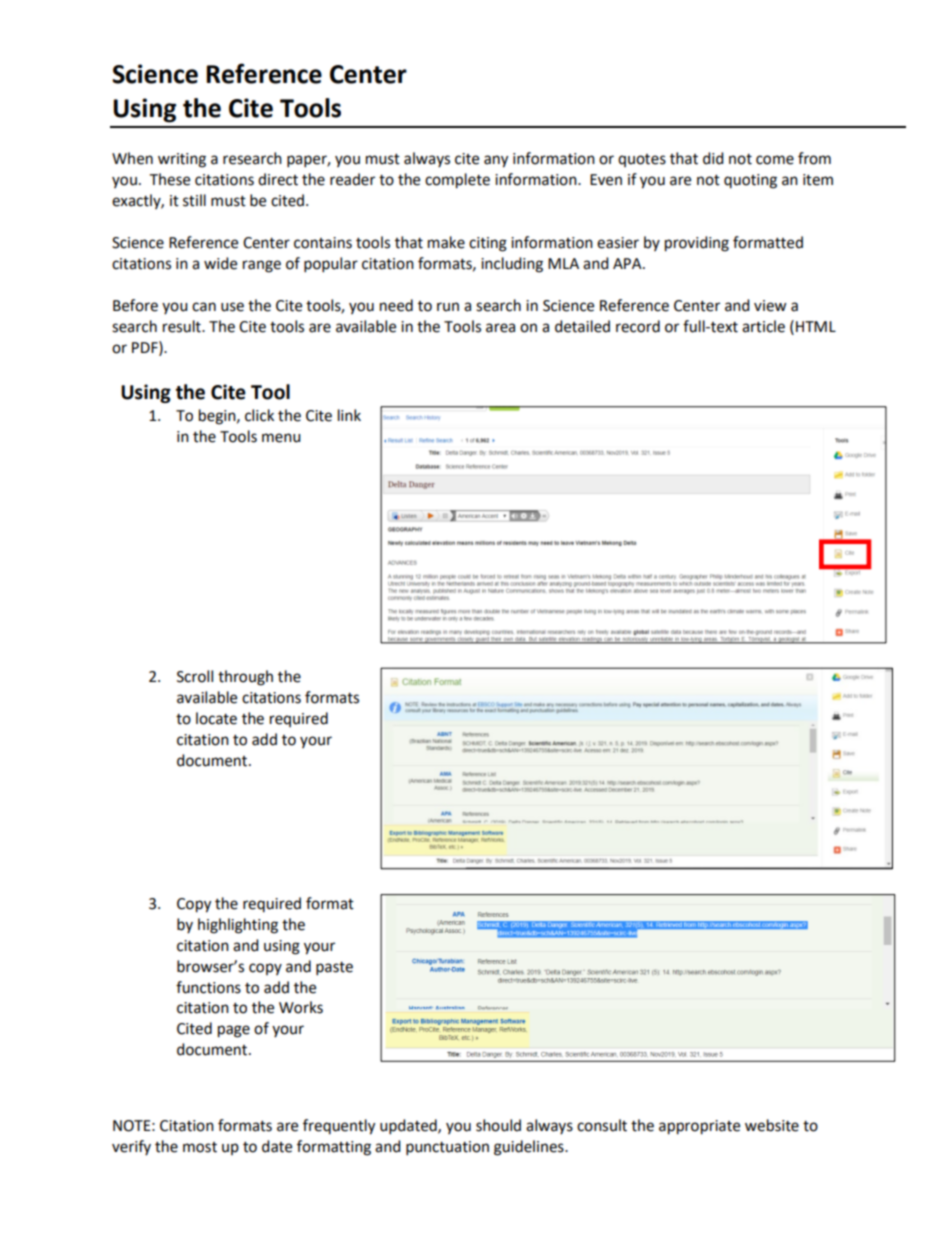  I want to click on quoting, so click(750, 181).
